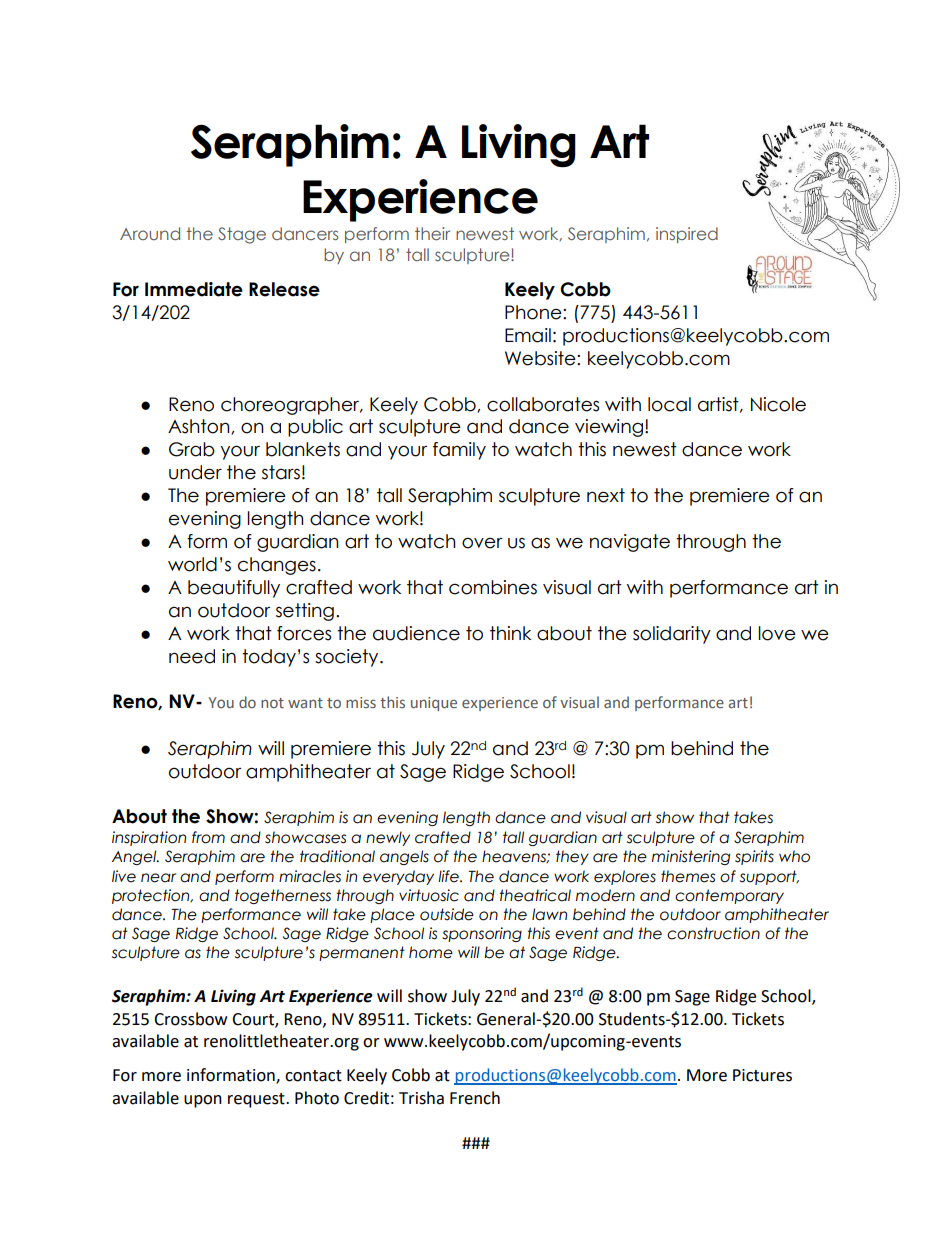  What do you see at coordinates (203, 1101) in the page?
I see `upon` at bounding box center [203, 1101].
